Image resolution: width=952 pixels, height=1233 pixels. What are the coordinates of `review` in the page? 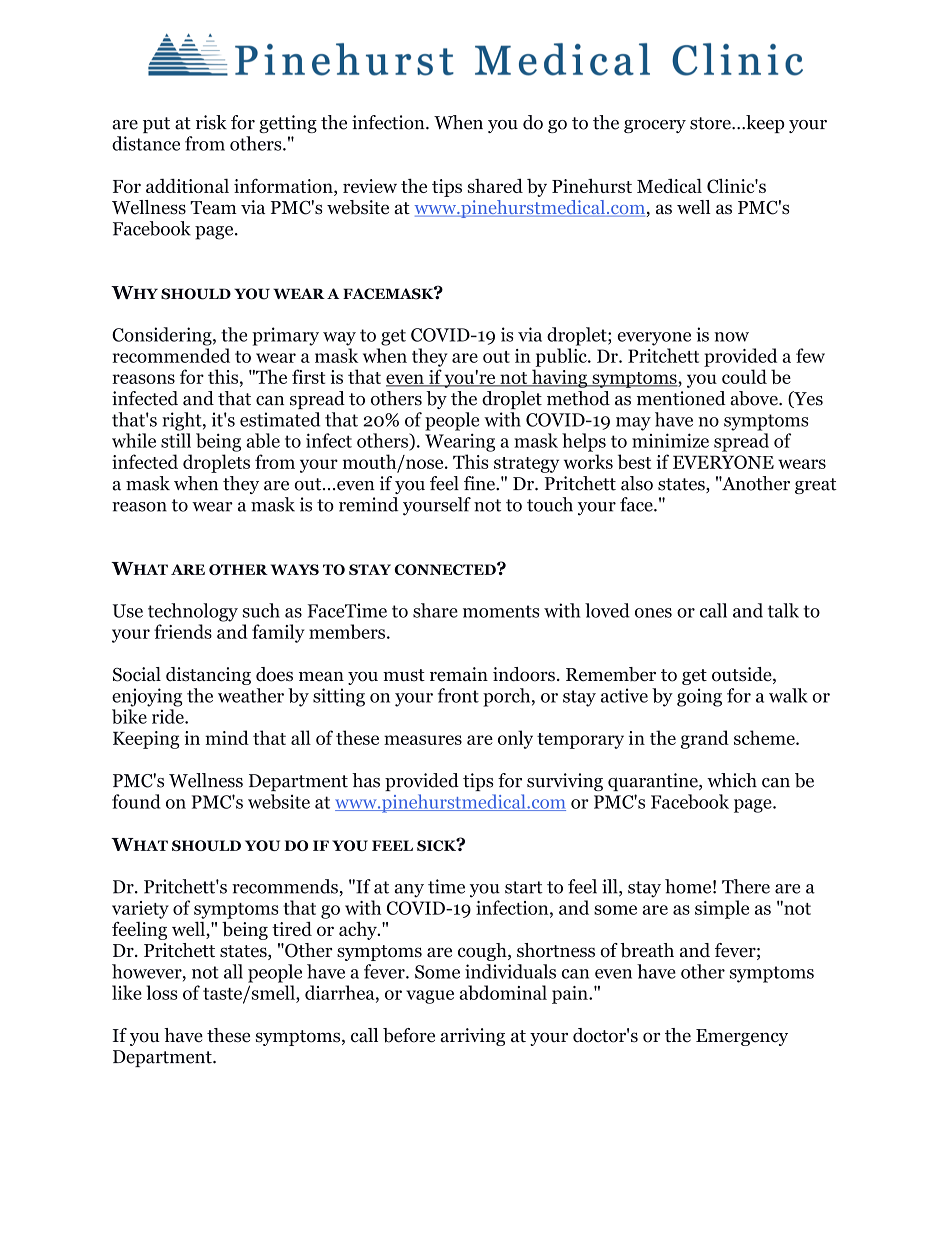 It's located at (370, 186).
